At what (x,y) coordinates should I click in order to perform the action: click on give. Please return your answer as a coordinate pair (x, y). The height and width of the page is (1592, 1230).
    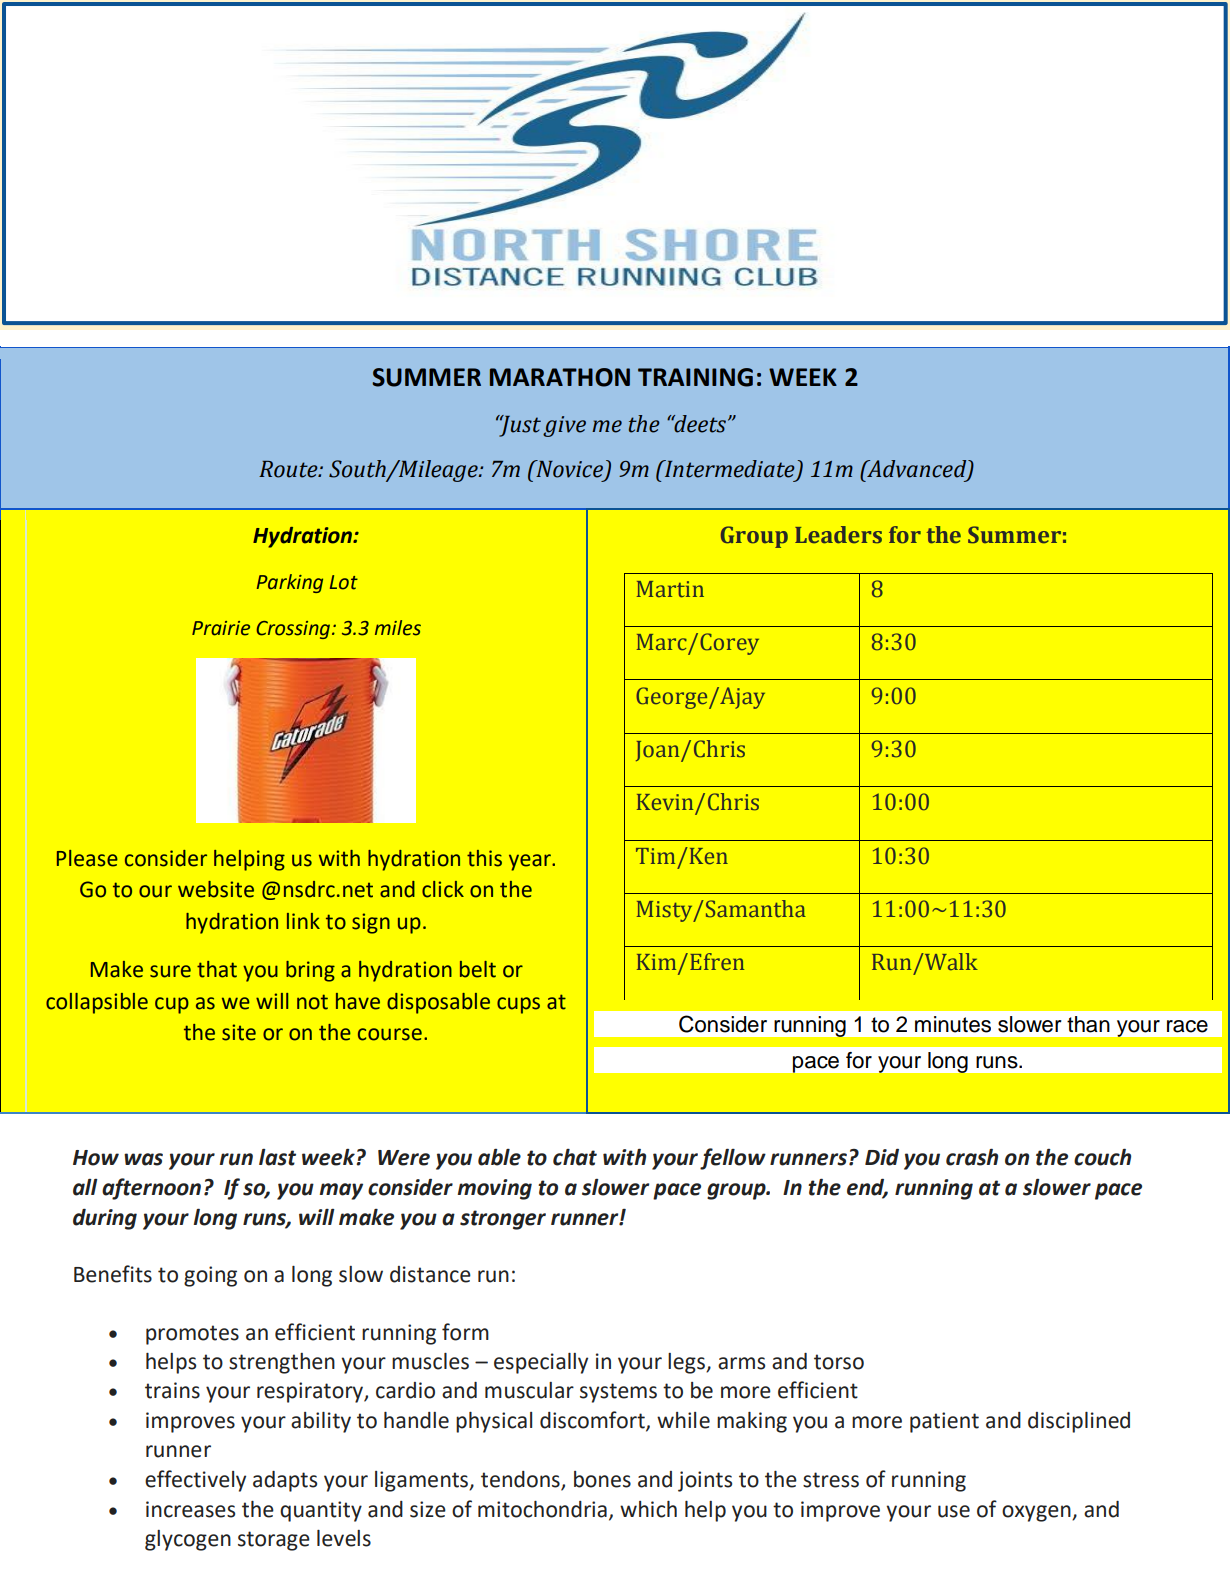
    Looking at the image, I should click on (564, 426).
